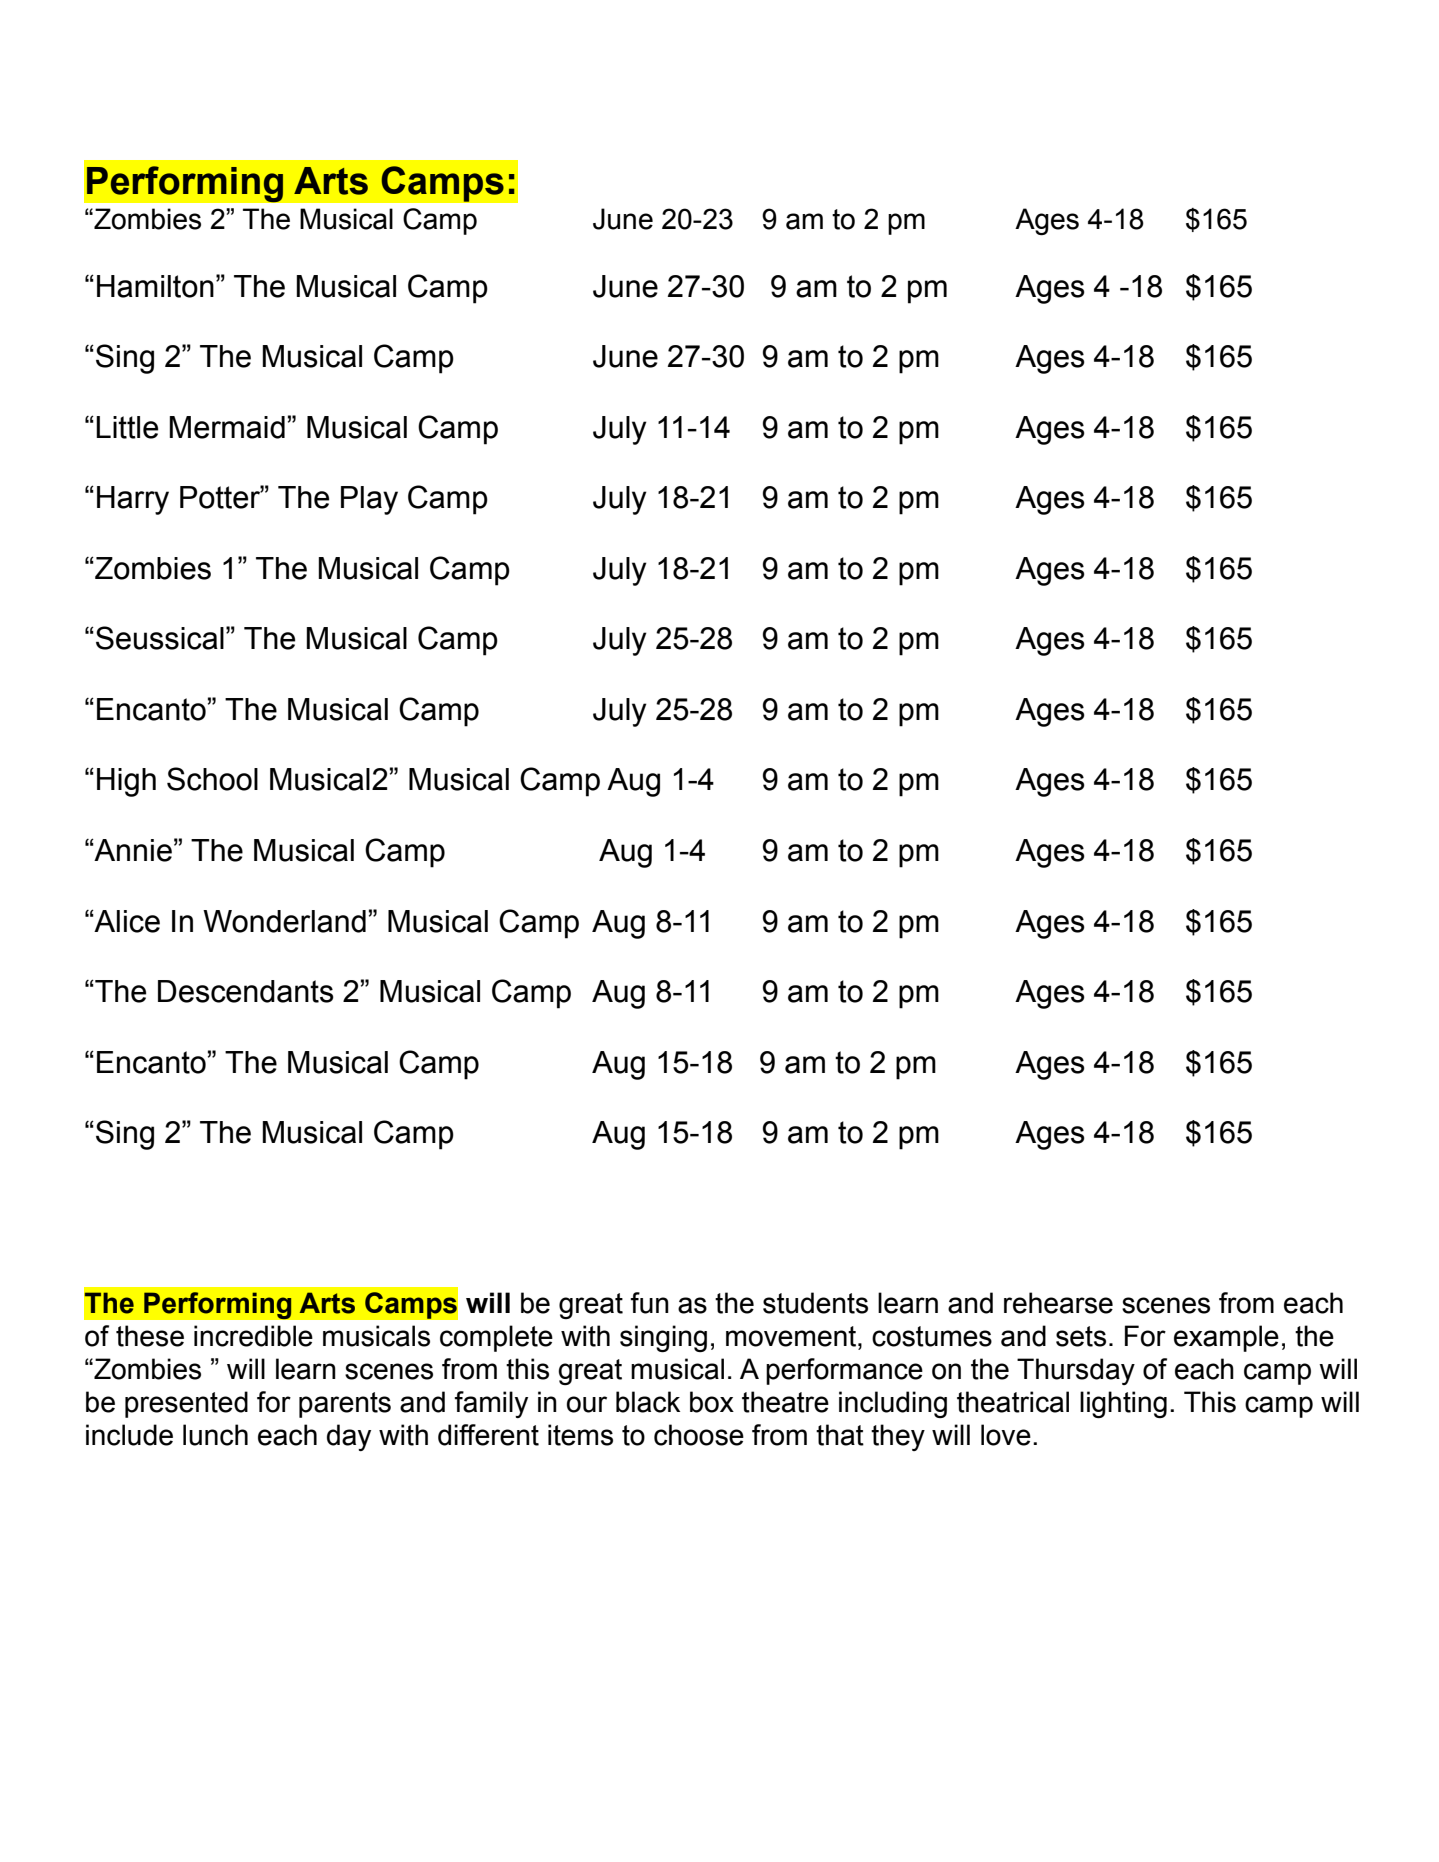  What do you see at coordinates (284, 921) in the image?
I see `Wonderland` at bounding box center [284, 921].
